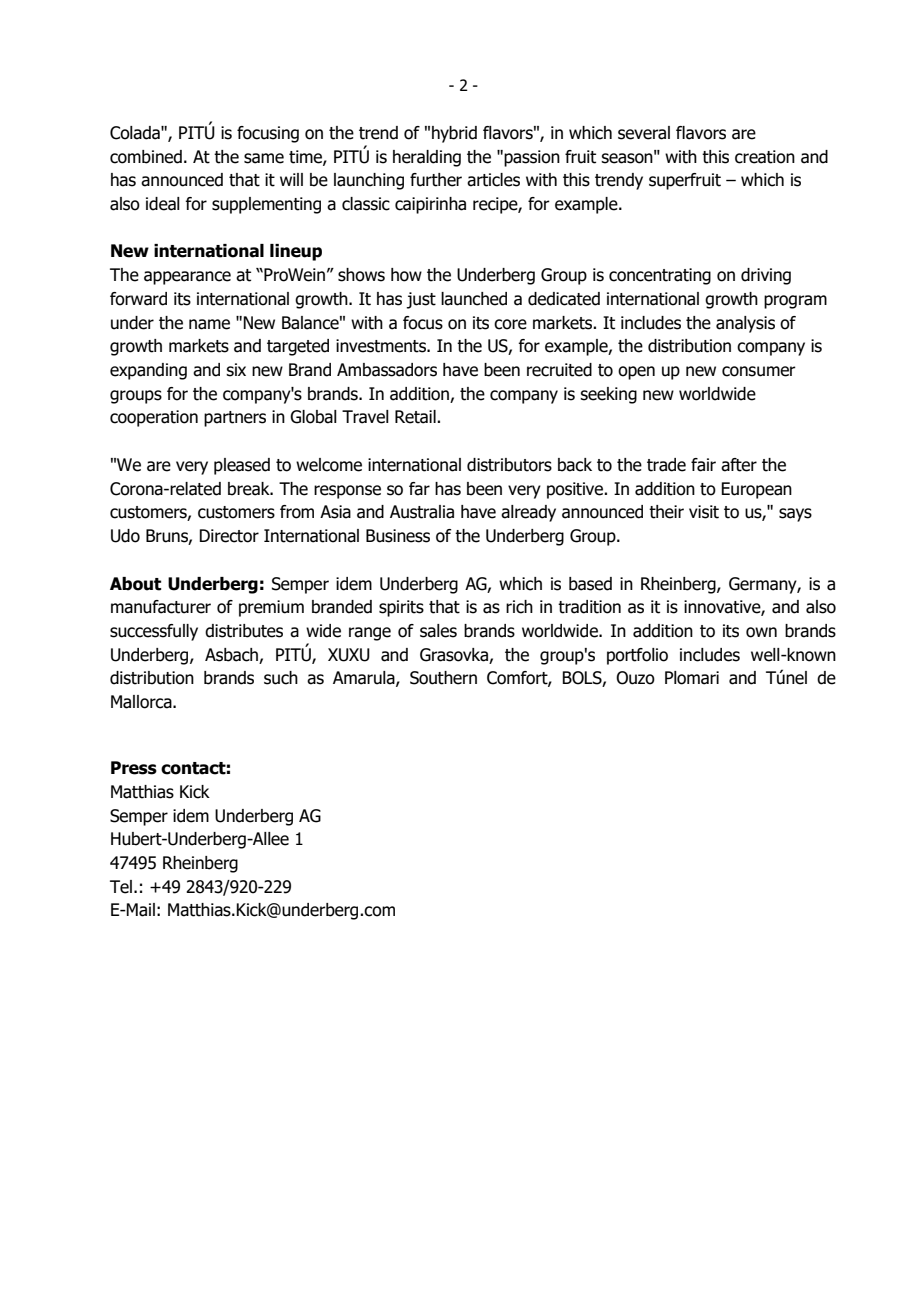 The image size is (924, 1308). What do you see at coordinates (121, 887) in the page?
I see `Tel` at bounding box center [121, 887].
